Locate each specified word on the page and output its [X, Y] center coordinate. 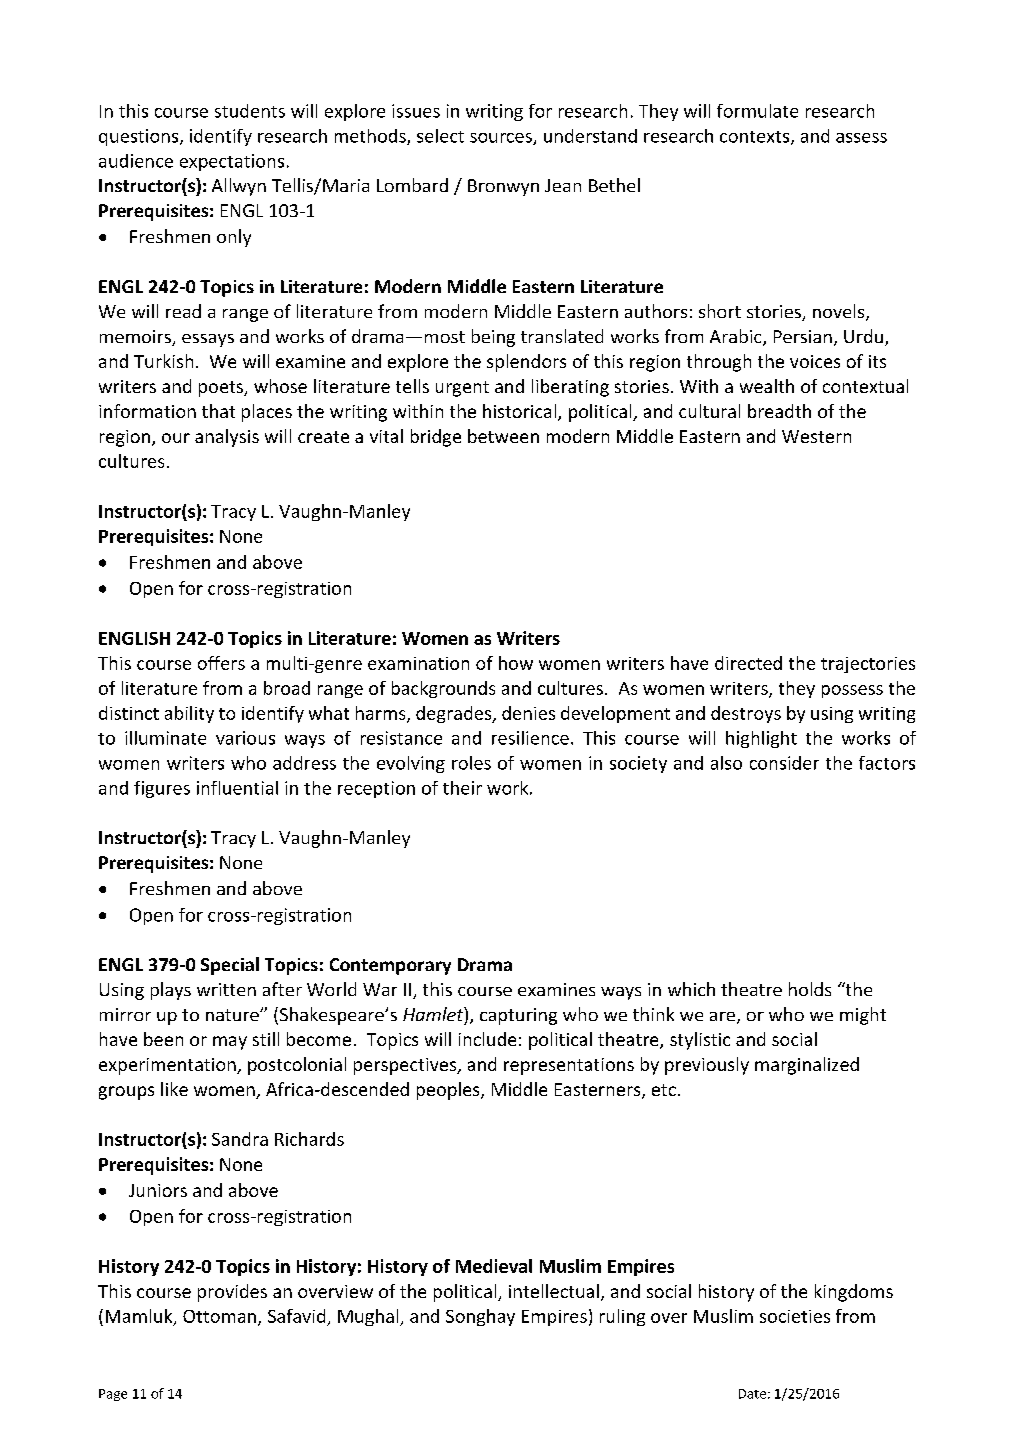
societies [795, 1316]
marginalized [807, 1066]
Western [816, 436]
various [245, 738]
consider [784, 763]
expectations [232, 162]
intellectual [554, 1291]
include [487, 1039]
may [230, 1043]
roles [471, 763]
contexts [756, 138]
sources [502, 139]
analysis [227, 438]
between [503, 436]
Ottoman [219, 1316]
